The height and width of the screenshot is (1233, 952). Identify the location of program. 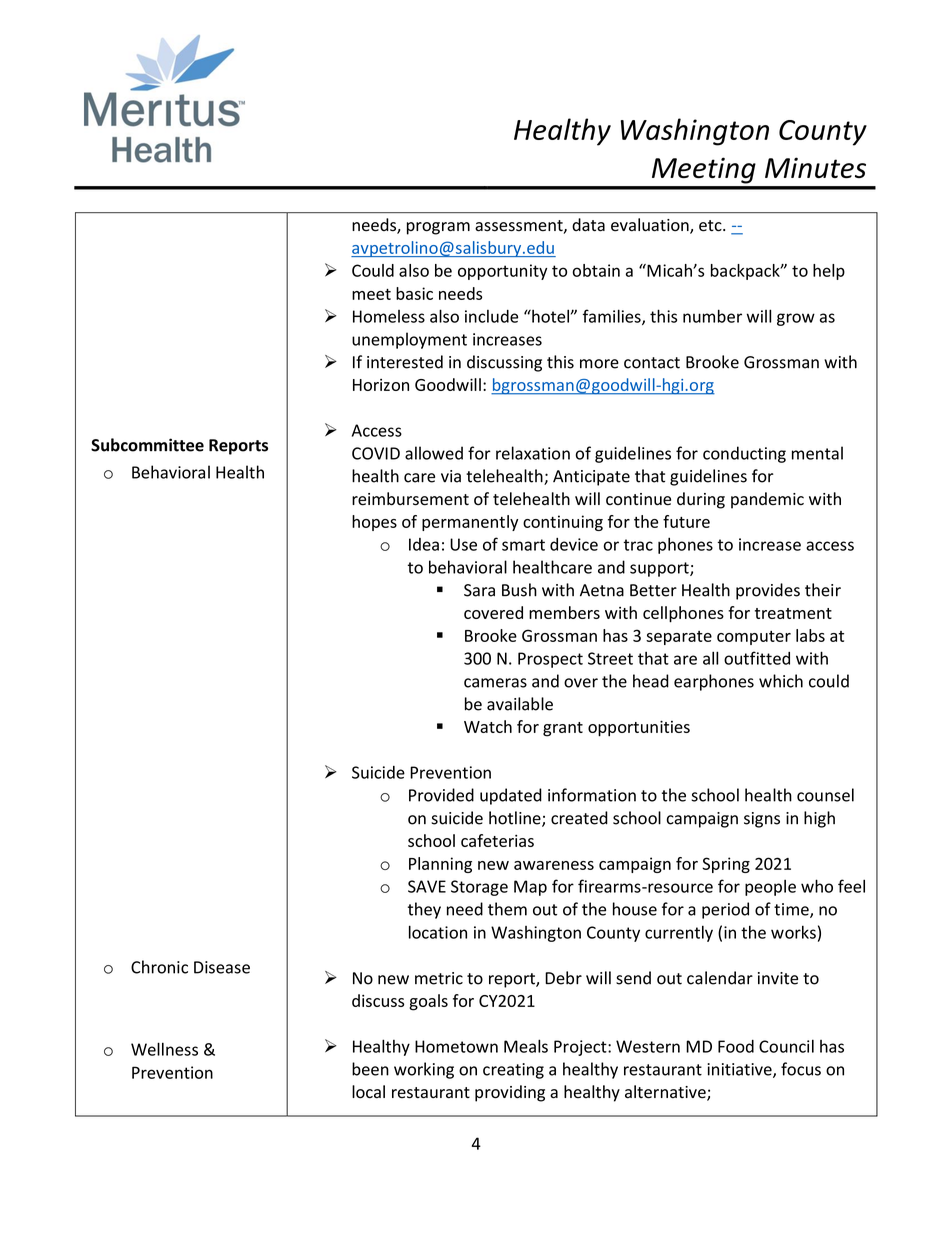
(438, 228).
